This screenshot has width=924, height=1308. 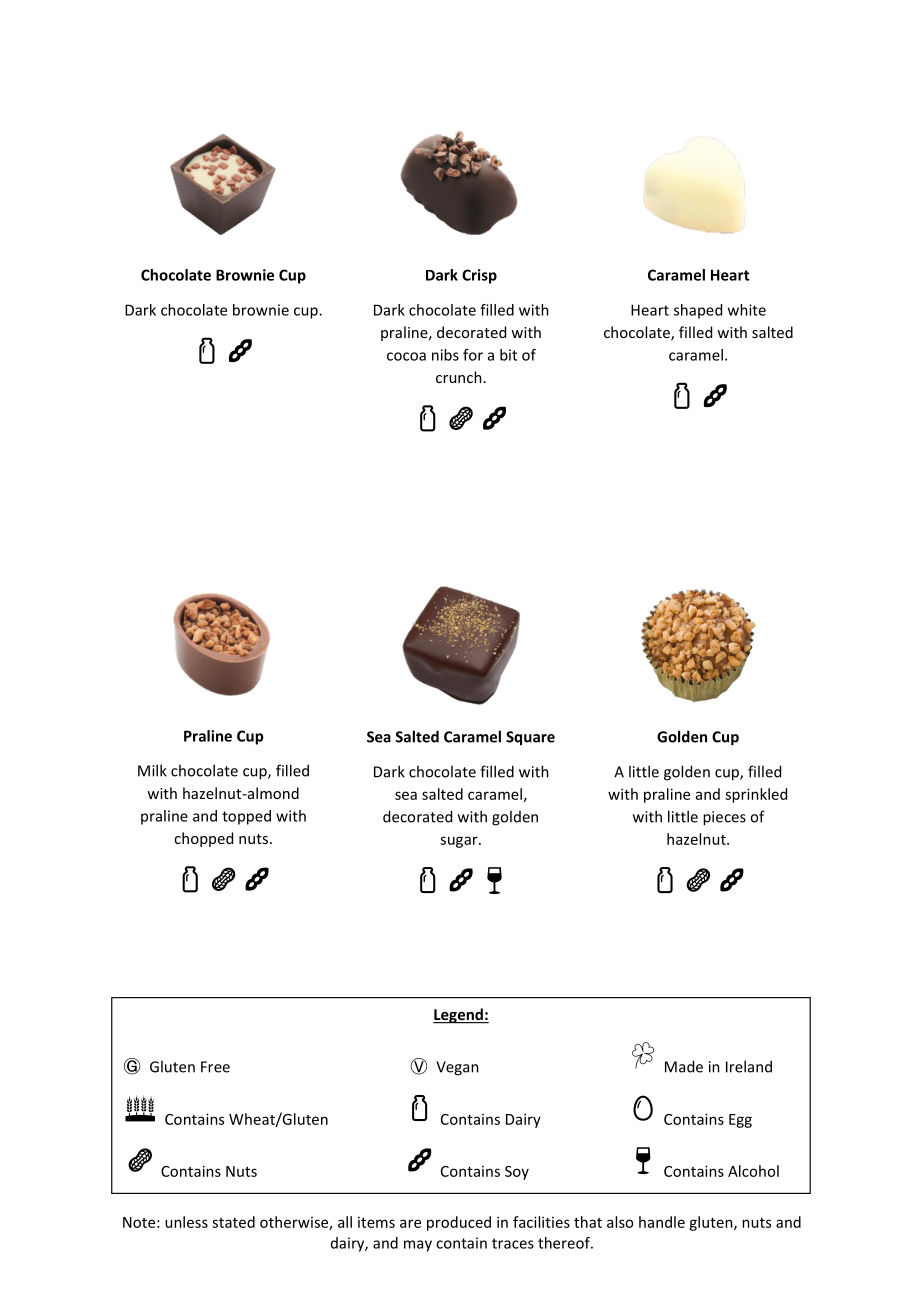 What do you see at coordinates (406, 356) in the screenshot?
I see `cocoa` at bounding box center [406, 356].
